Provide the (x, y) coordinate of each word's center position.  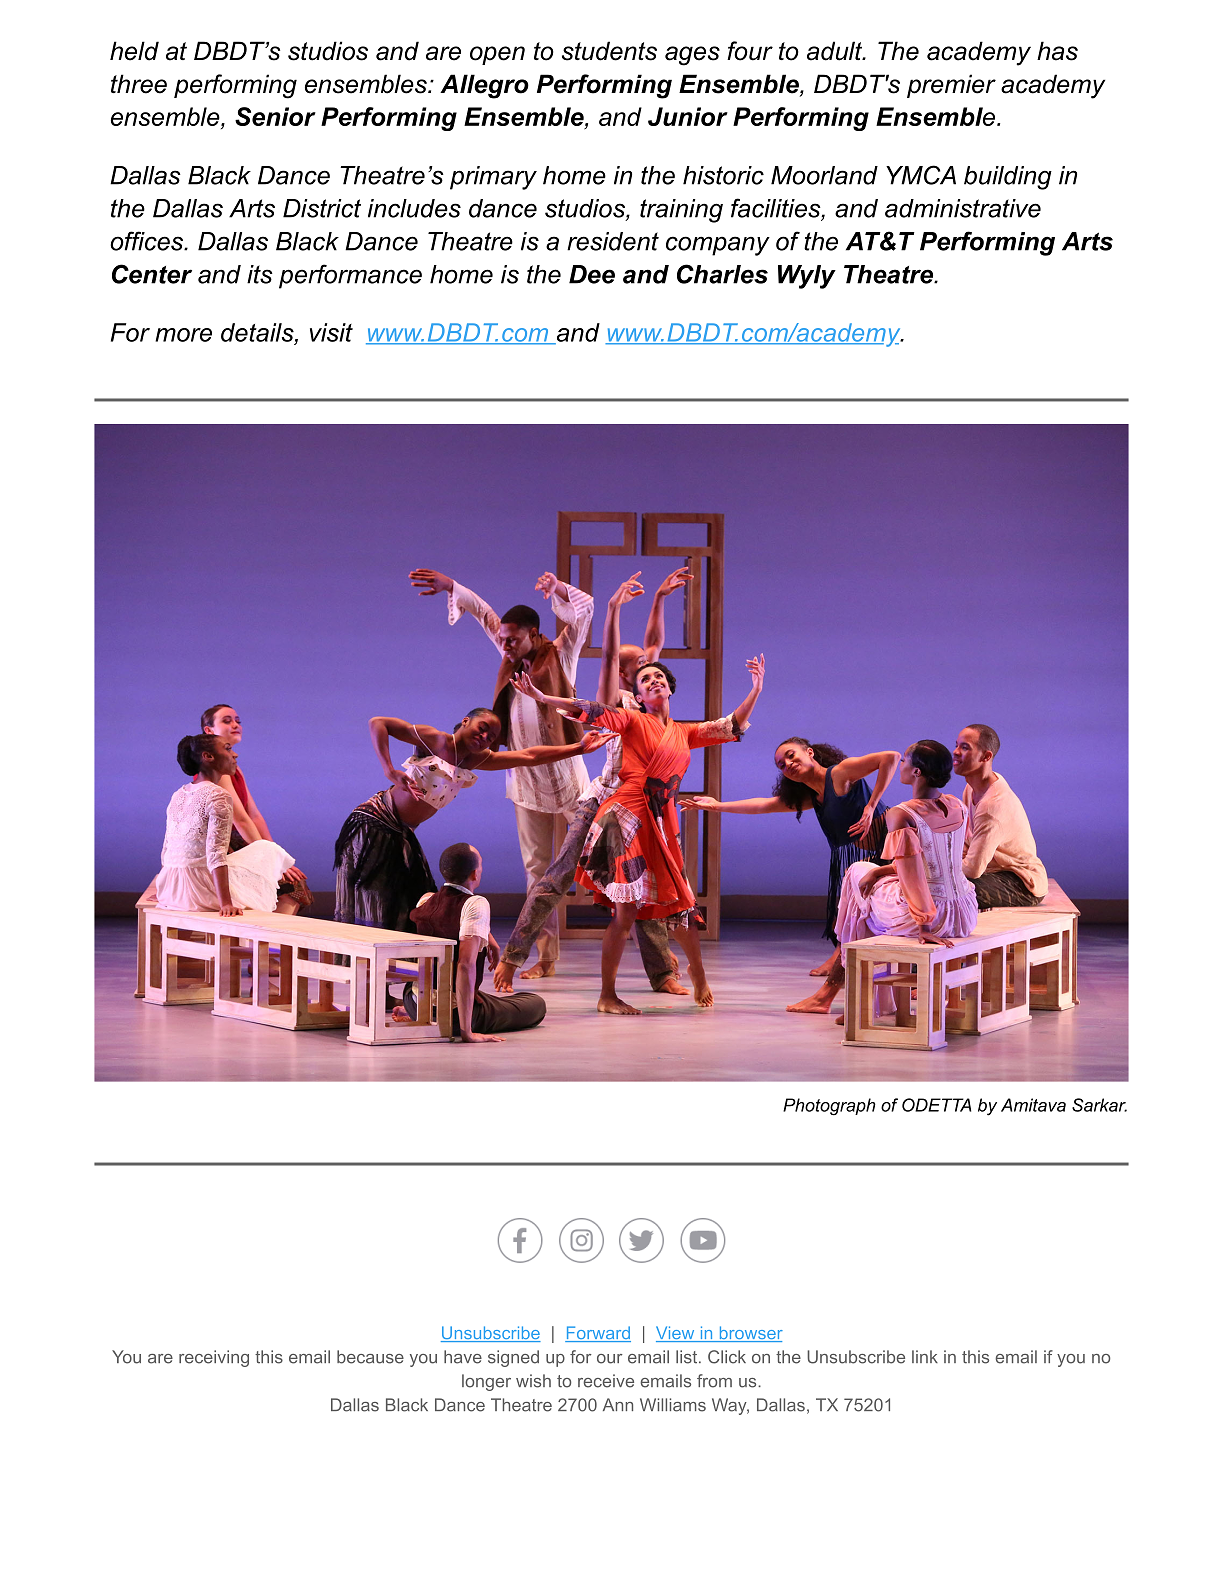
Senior (275, 116)
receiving (214, 1358)
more (183, 335)
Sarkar (1099, 1105)
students (609, 51)
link (925, 1356)
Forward (598, 1334)
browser (750, 1334)
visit (331, 332)
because (370, 1357)
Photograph (829, 1107)
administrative (963, 208)
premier (951, 86)
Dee (592, 274)
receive (606, 1381)
